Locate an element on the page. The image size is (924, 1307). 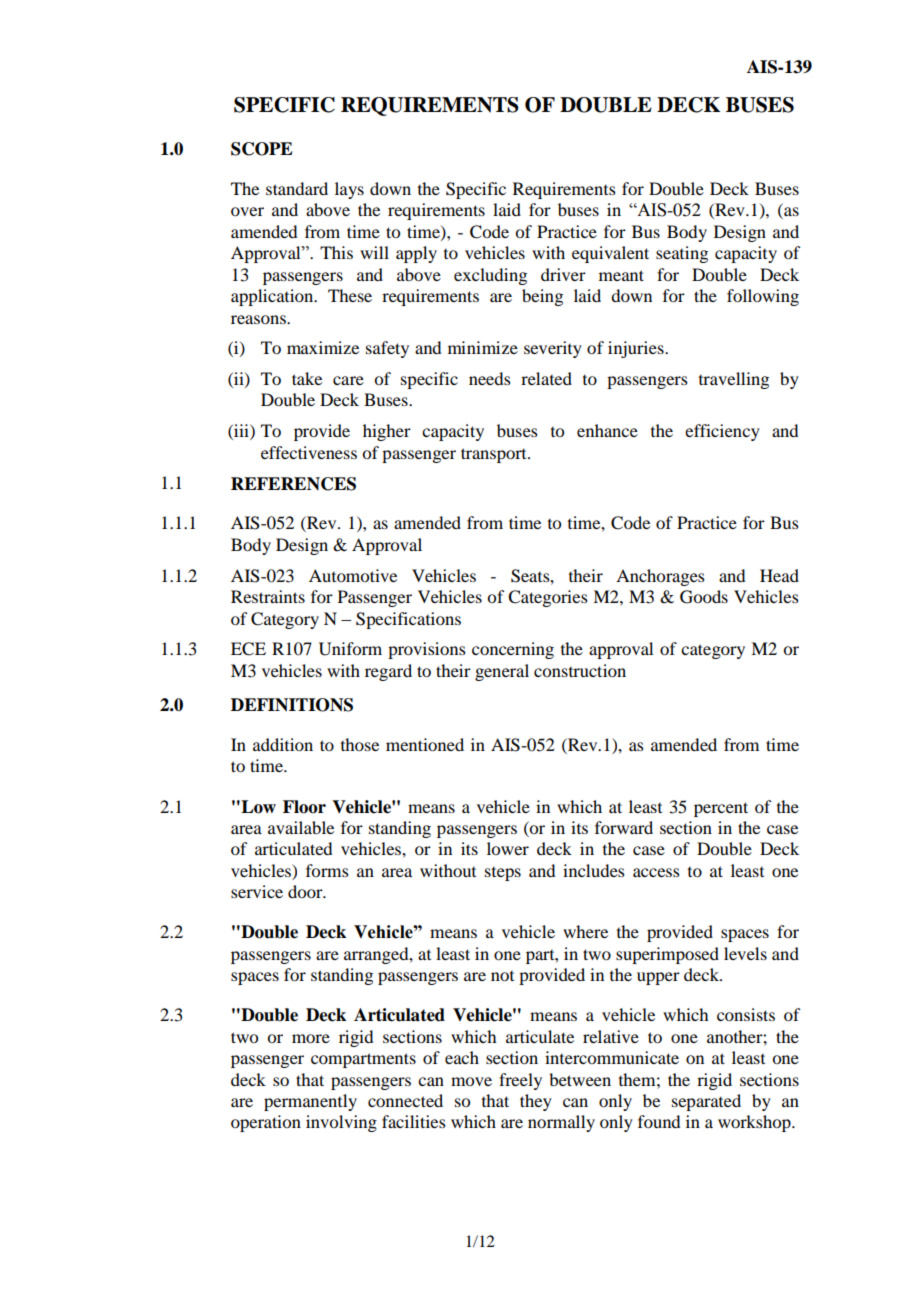
percent is located at coordinates (721, 809).
